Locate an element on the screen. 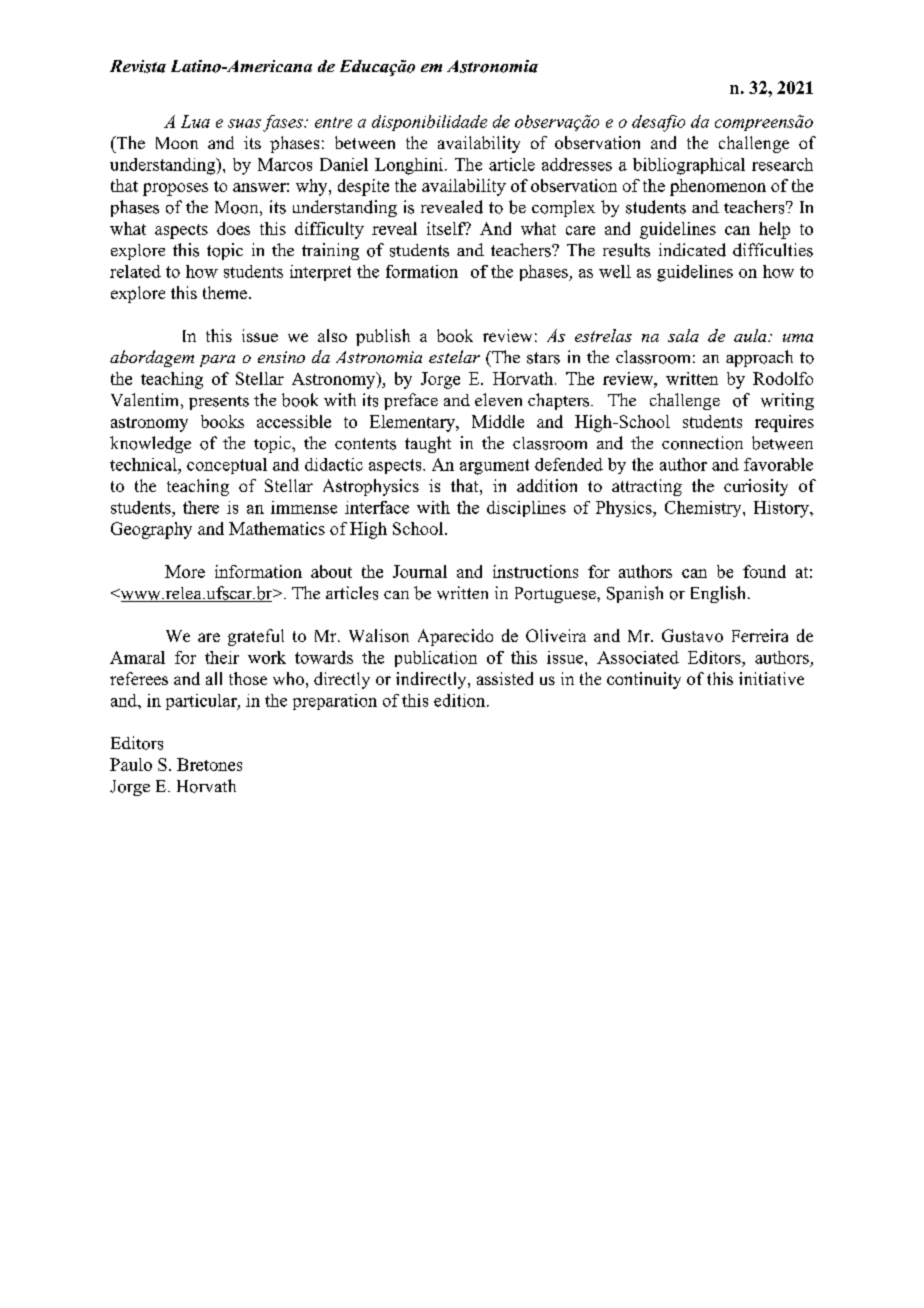  Lua is located at coordinates (195, 121).
